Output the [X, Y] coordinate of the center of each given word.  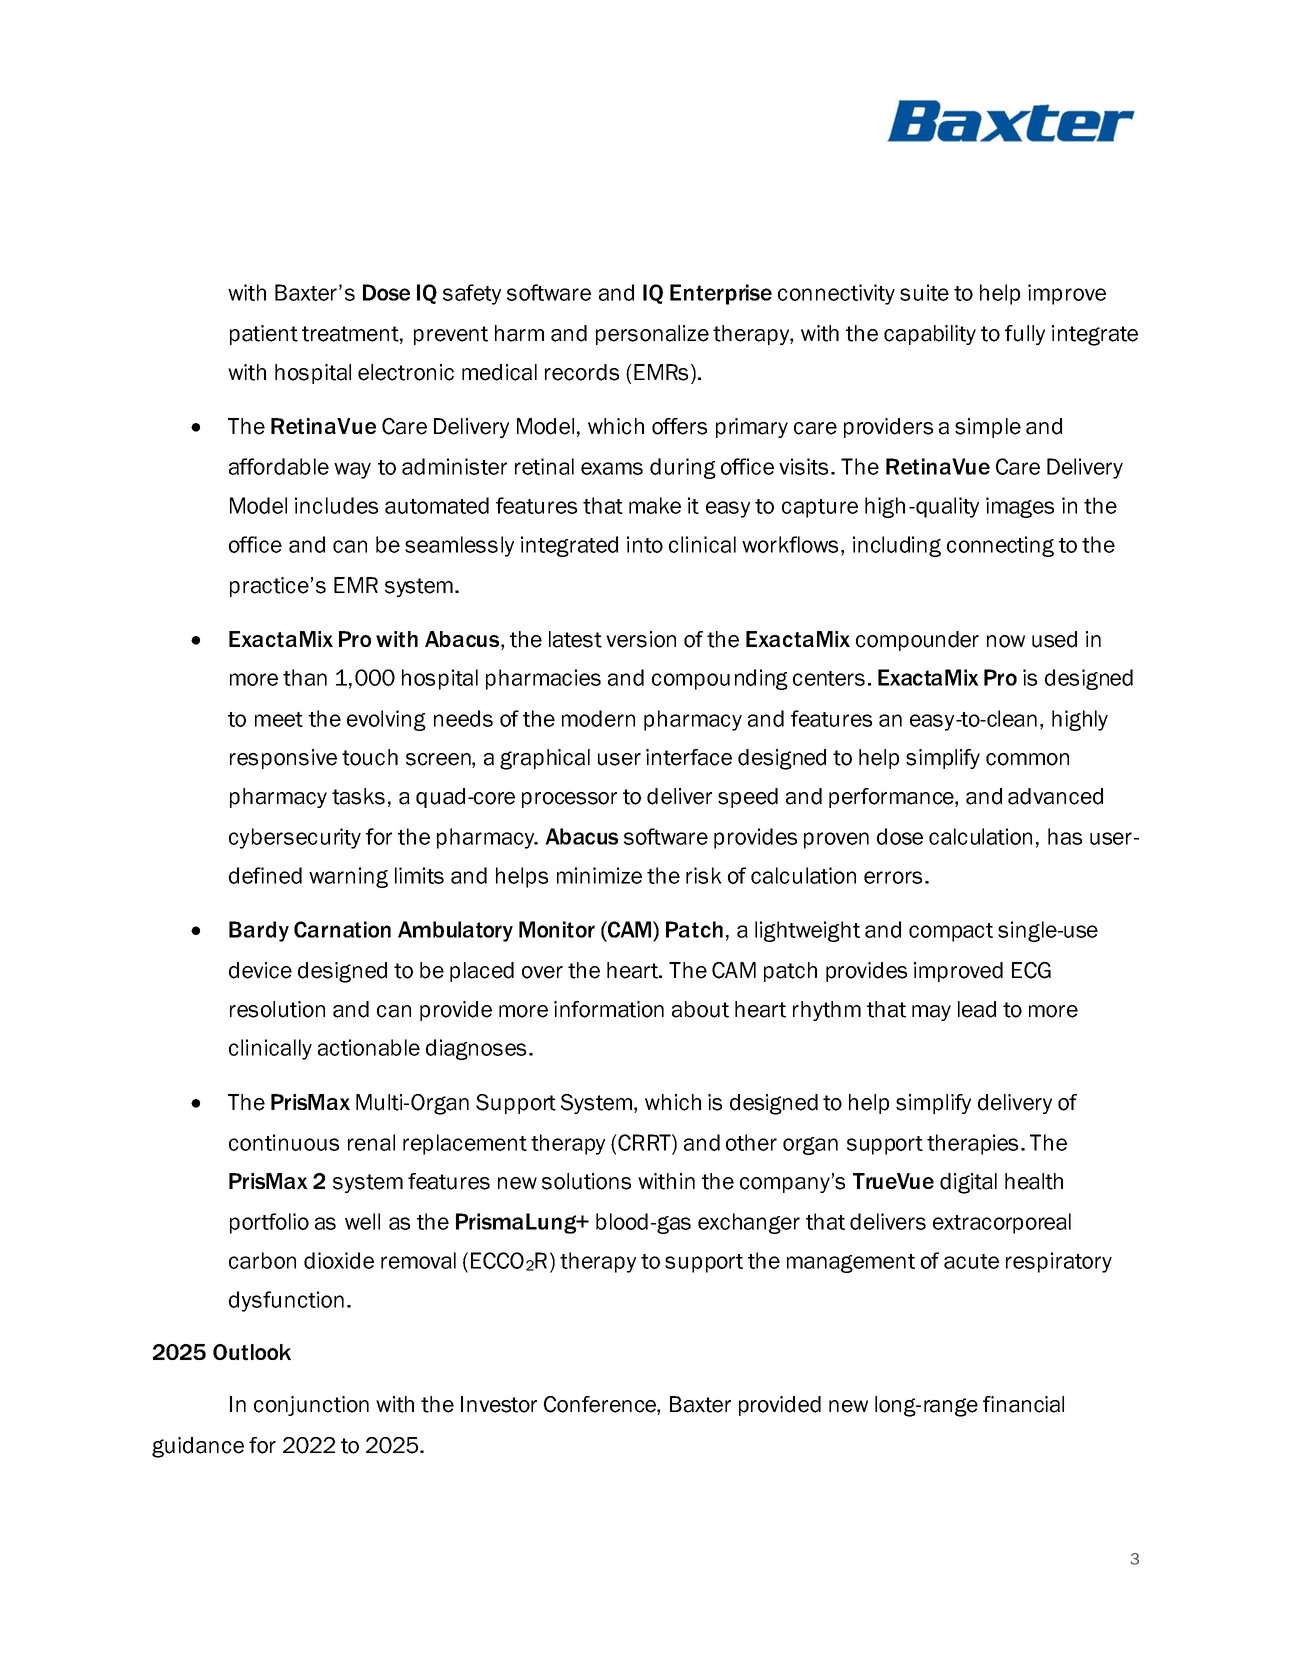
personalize [652, 335]
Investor [499, 1404]
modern [598, 718]
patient [264, 335]
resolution [277, 1009]
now [1006, 641]
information [609, 1009]
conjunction [311, 1406]
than [305, 677]
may [931, 1013]
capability [930, 335]
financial [1023, 1404]
